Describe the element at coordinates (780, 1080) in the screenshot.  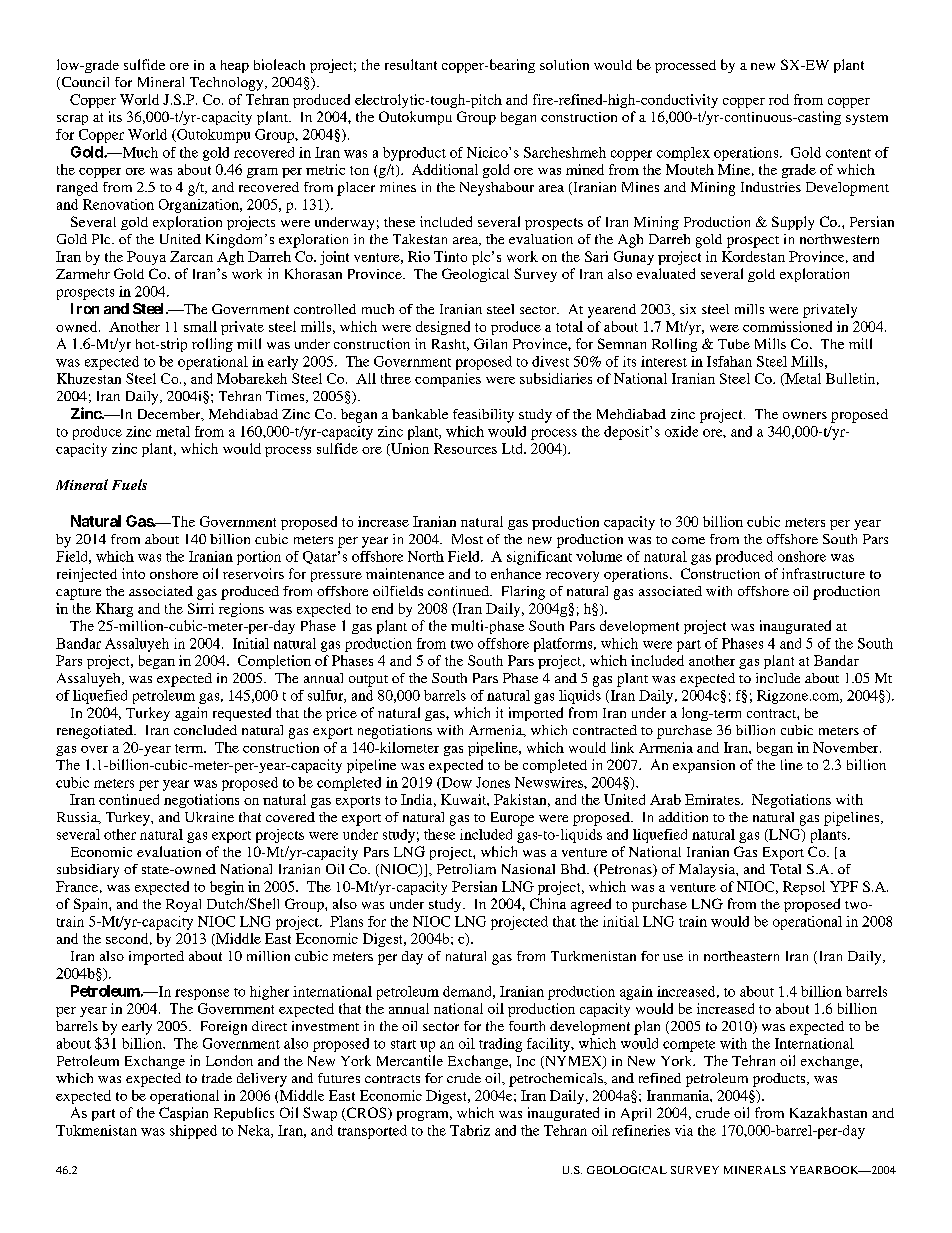
I see `products` at that location.
